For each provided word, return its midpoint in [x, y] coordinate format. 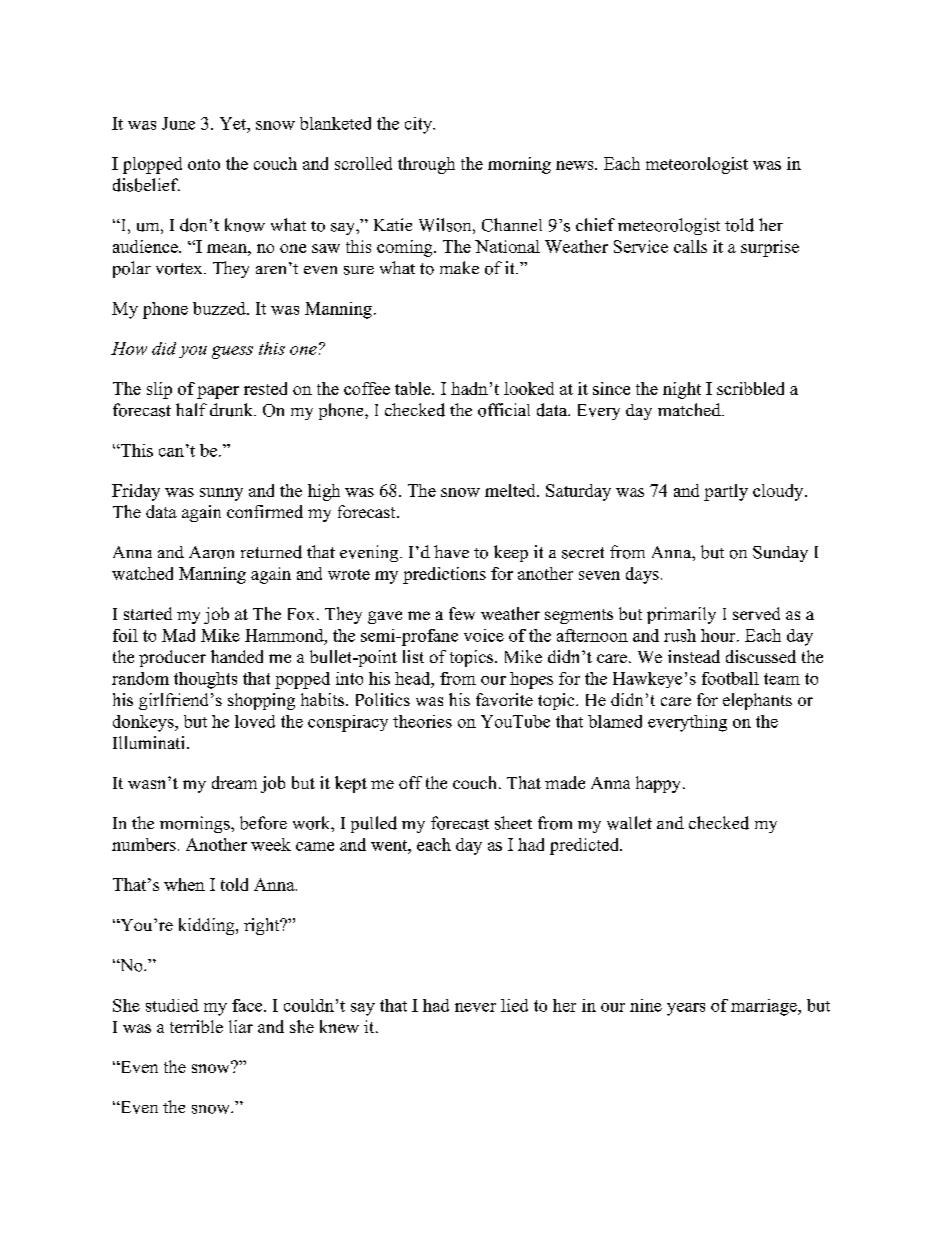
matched [690, 409]
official [504, 410]
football [730, 678]
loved [255, 721]
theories [422, 721]
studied [172, 1005]
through [426, 165]
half [191, 409]
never [475, 1007]
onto [204, 164]
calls [690, 246]
